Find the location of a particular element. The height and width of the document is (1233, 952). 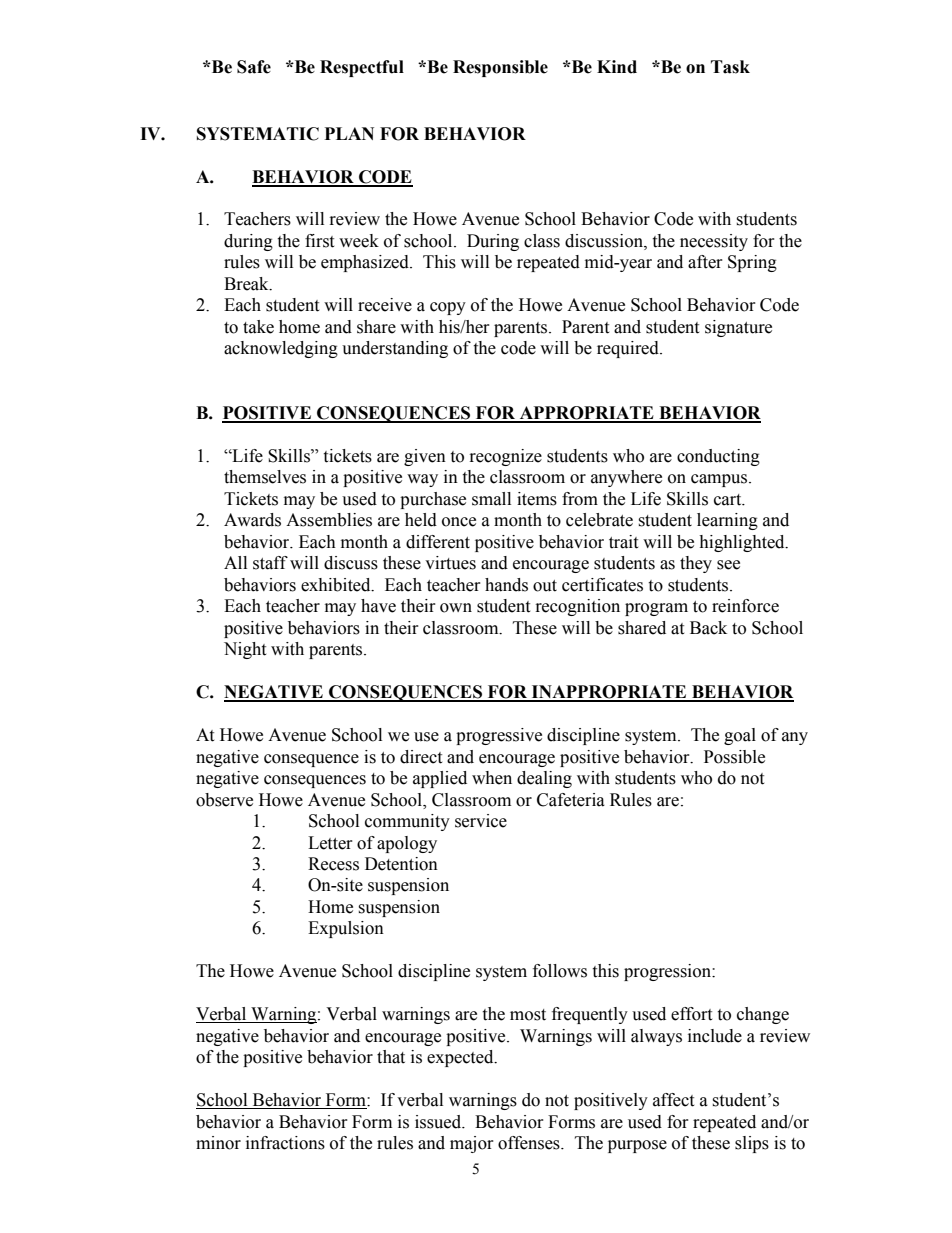

hands is located at coordinates (506, 585).
